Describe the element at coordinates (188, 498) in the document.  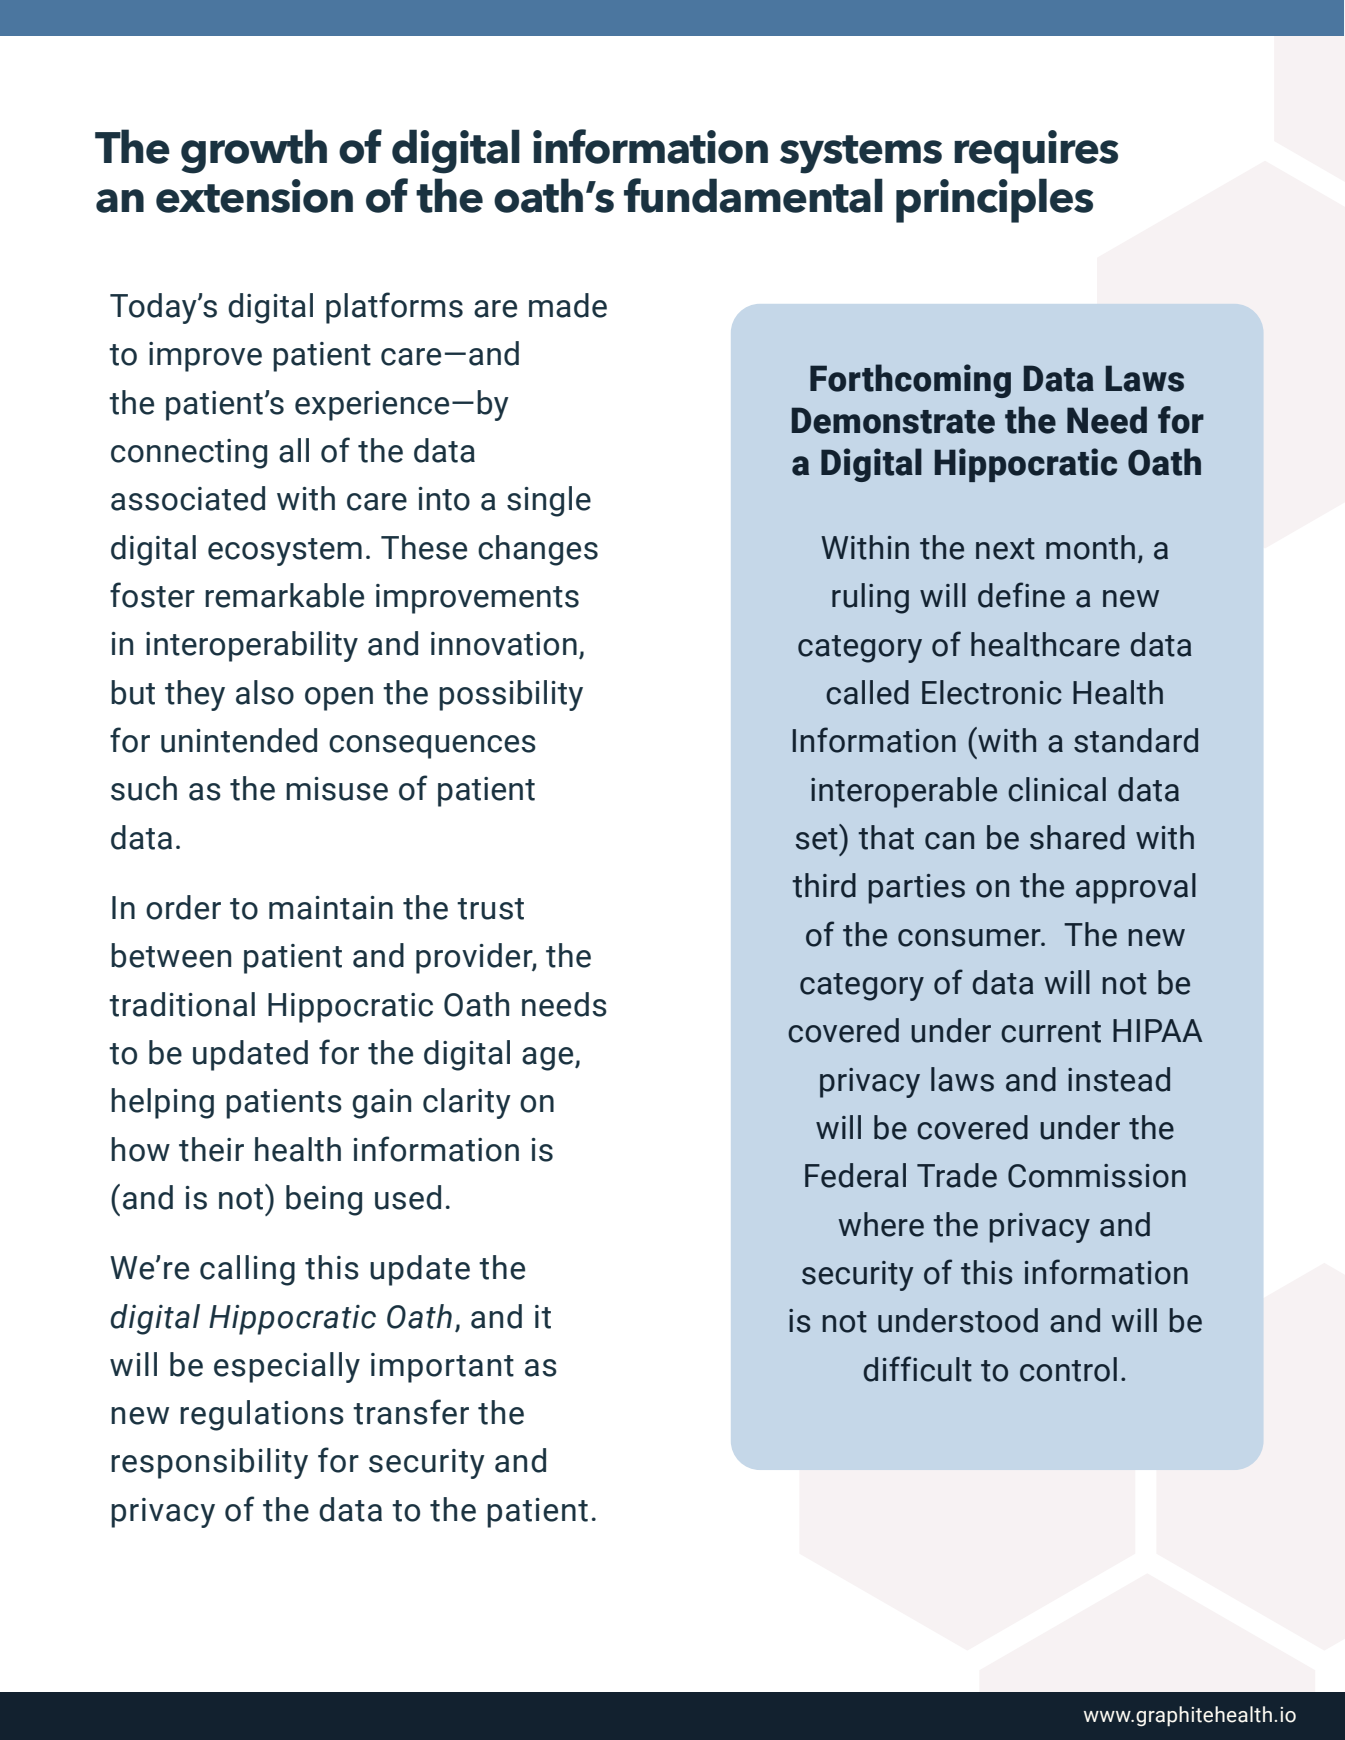
I see `associated` at that location.
